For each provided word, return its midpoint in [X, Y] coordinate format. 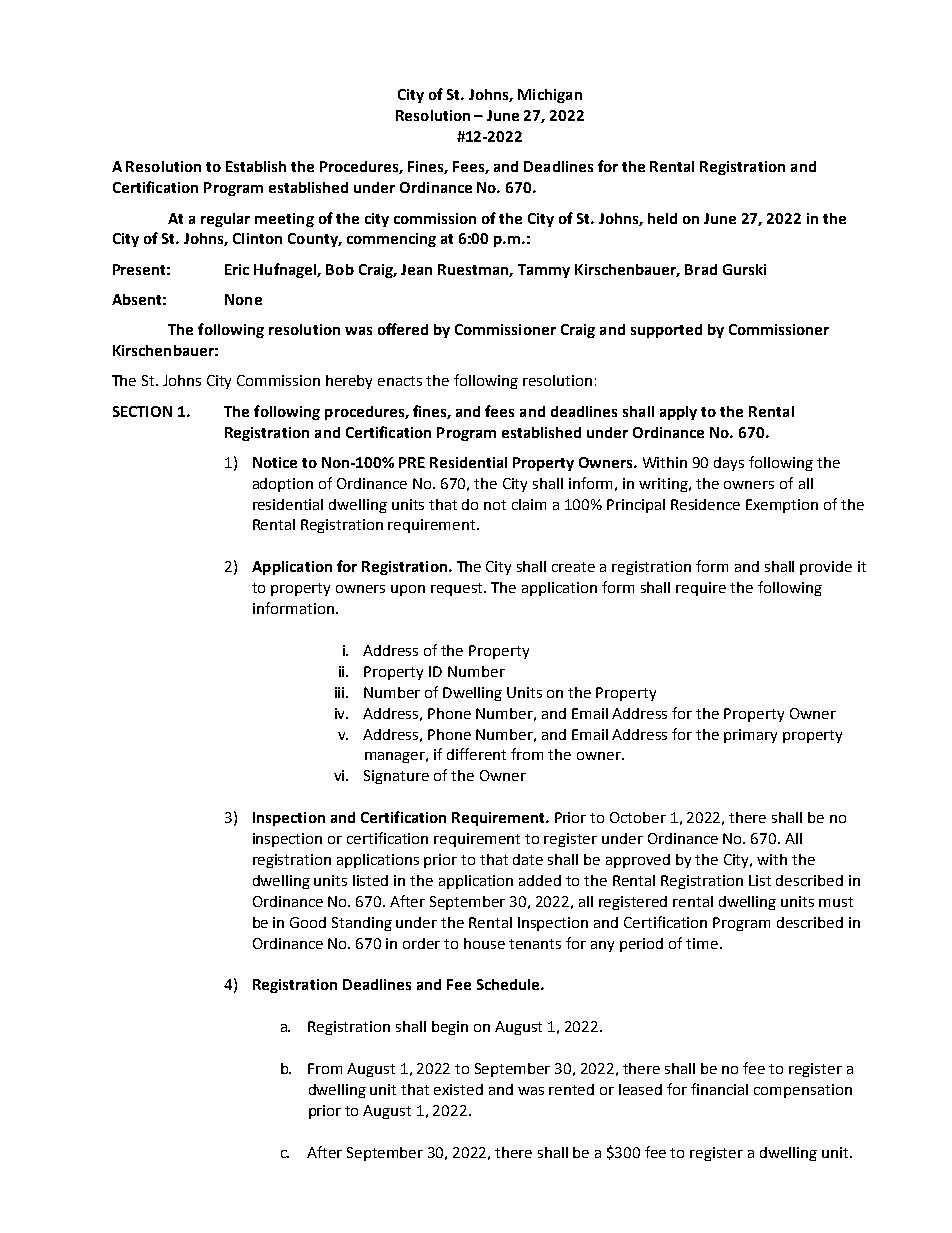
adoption [283, 485]
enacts [400, 381]
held [662, 218]
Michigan [550, 96]
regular [225, 220]
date [528, 859]
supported [666, 331]
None [243, 299]
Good [308, 922]
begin [450, 1028]
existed [458, 1089]
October [638, 817]
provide [826, 568]
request [458, 589]
